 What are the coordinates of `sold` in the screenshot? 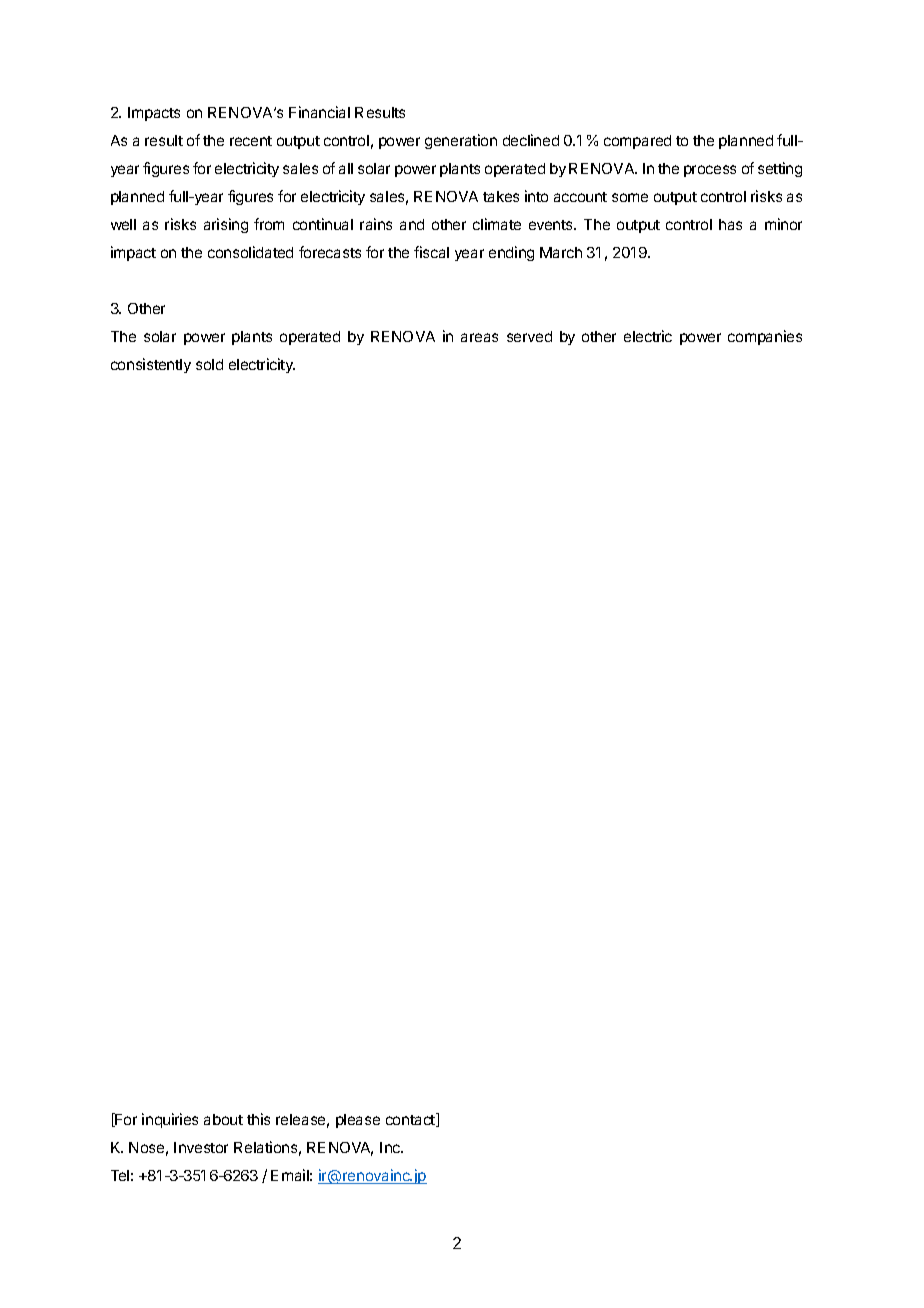 It's located at (209, 364).
